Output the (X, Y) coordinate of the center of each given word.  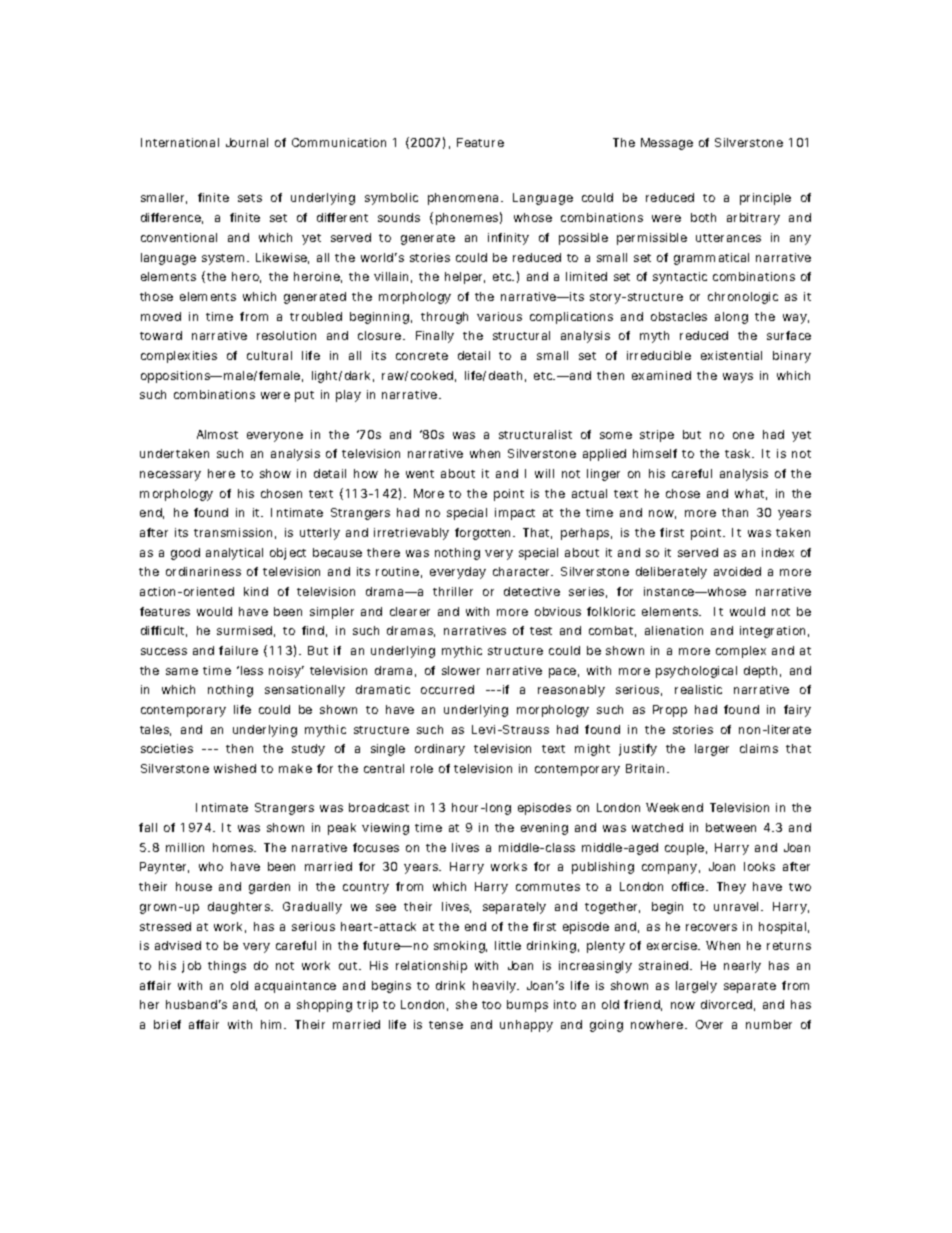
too (491, 1005)
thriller (453, 591)
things (227, 967)
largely (696, 987)
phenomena (465, 199)
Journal (247, 142)
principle (765, 199)
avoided (737, 571)
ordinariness (203, 571)
